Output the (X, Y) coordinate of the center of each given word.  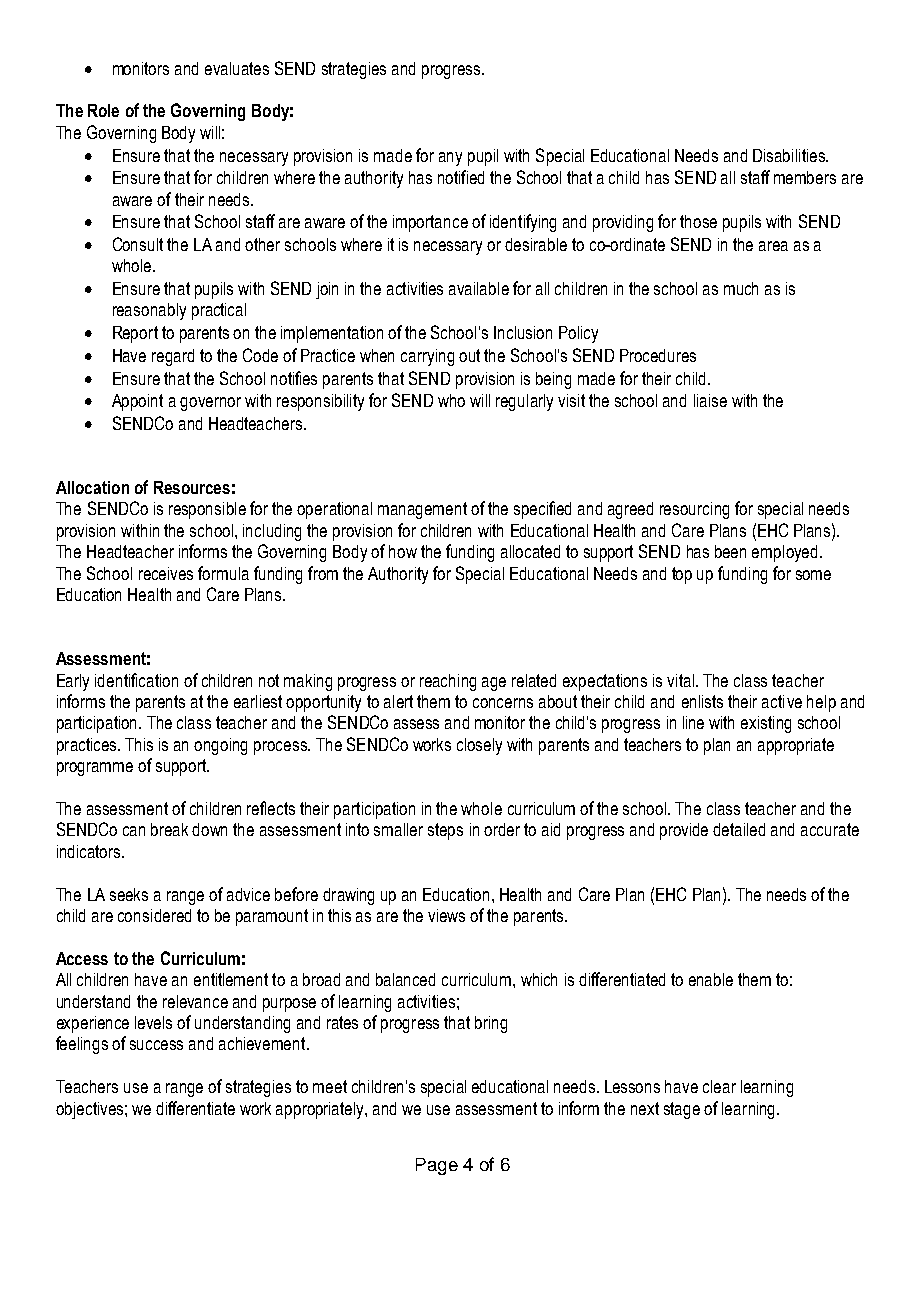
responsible (207, 510)
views (446, 915)
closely (479, 746)
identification (136, 680)
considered (154, 915)
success (156, 1045)
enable (711, 979)
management (422, 510)
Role (103, 110)
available (479, 288)
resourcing (694, 510)
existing (766, 724)
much (741, 288)
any (450, 159)
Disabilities (790, 155)
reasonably (149, 311)
